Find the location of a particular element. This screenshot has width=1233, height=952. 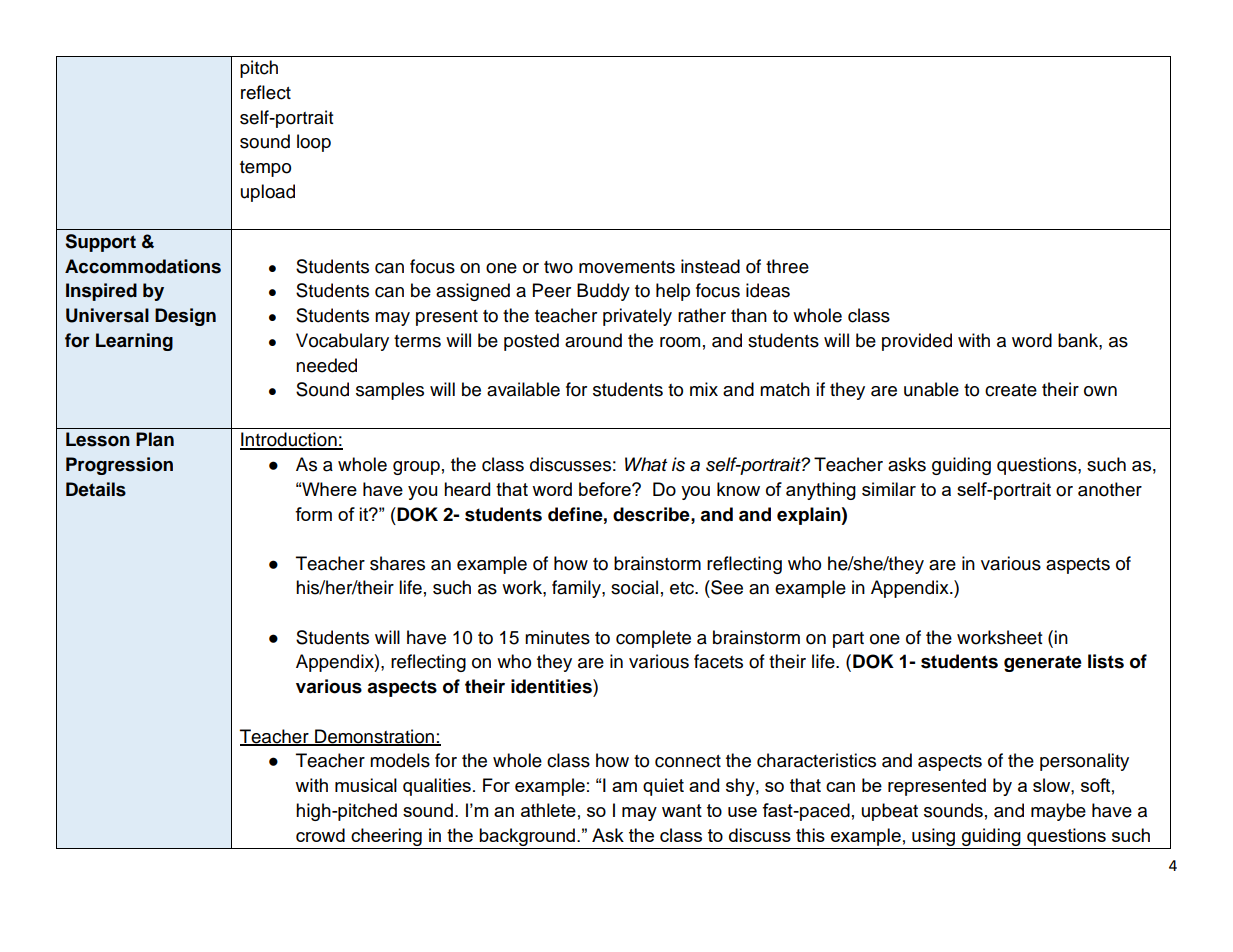

loop is located at coordinates (314, 143).
